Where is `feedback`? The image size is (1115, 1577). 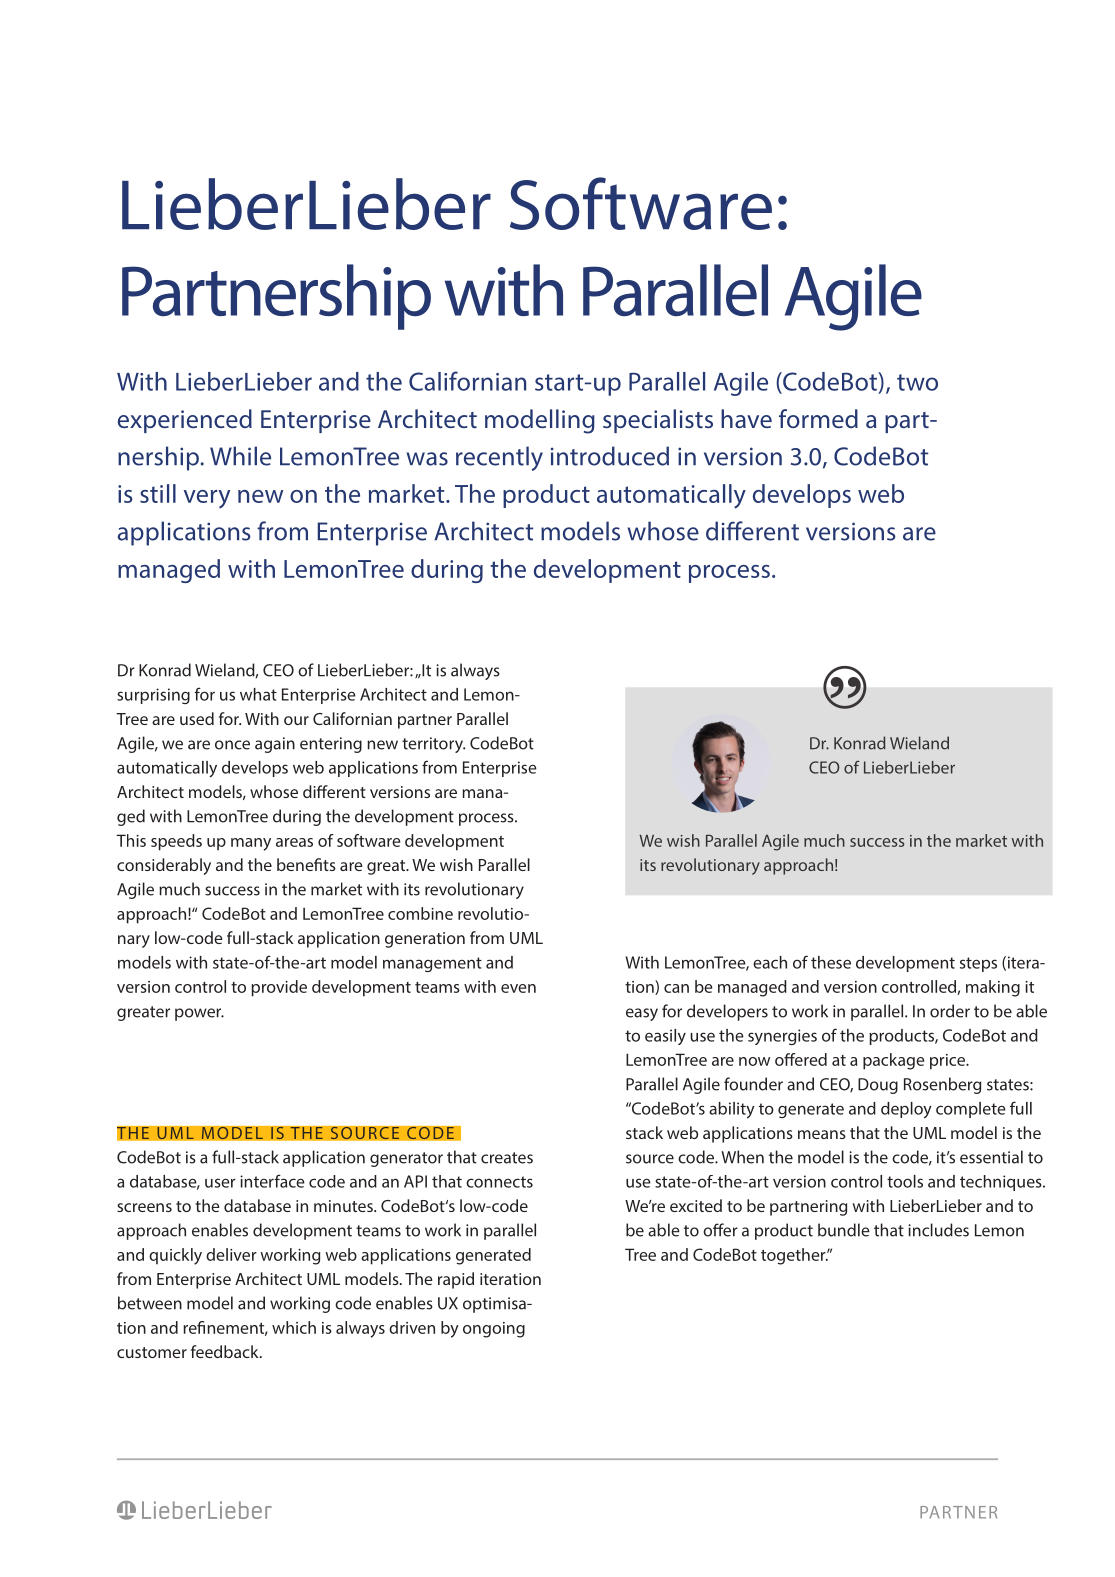
feedback is located at coordinates (226, 1351).
